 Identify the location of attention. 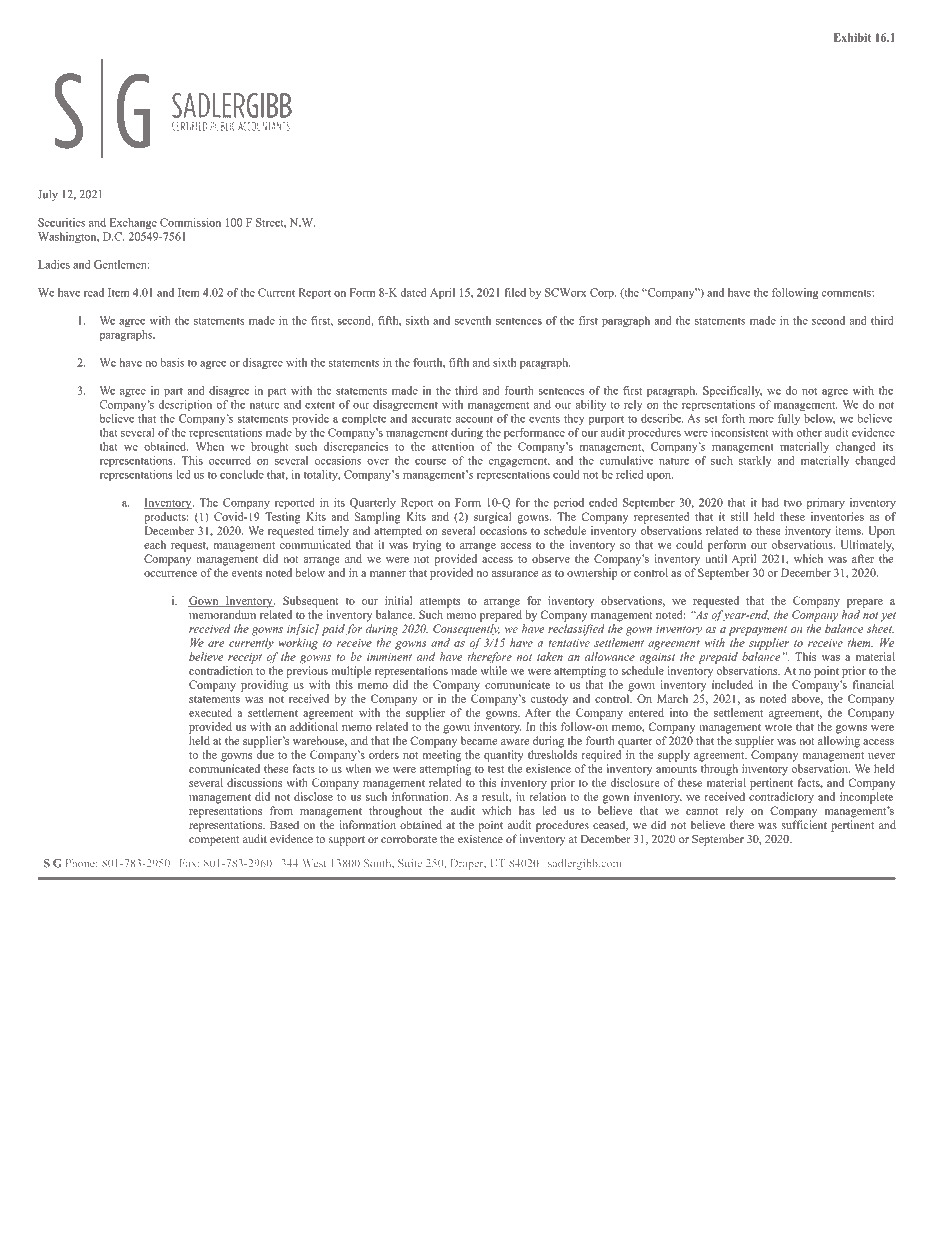
(453, 446).
